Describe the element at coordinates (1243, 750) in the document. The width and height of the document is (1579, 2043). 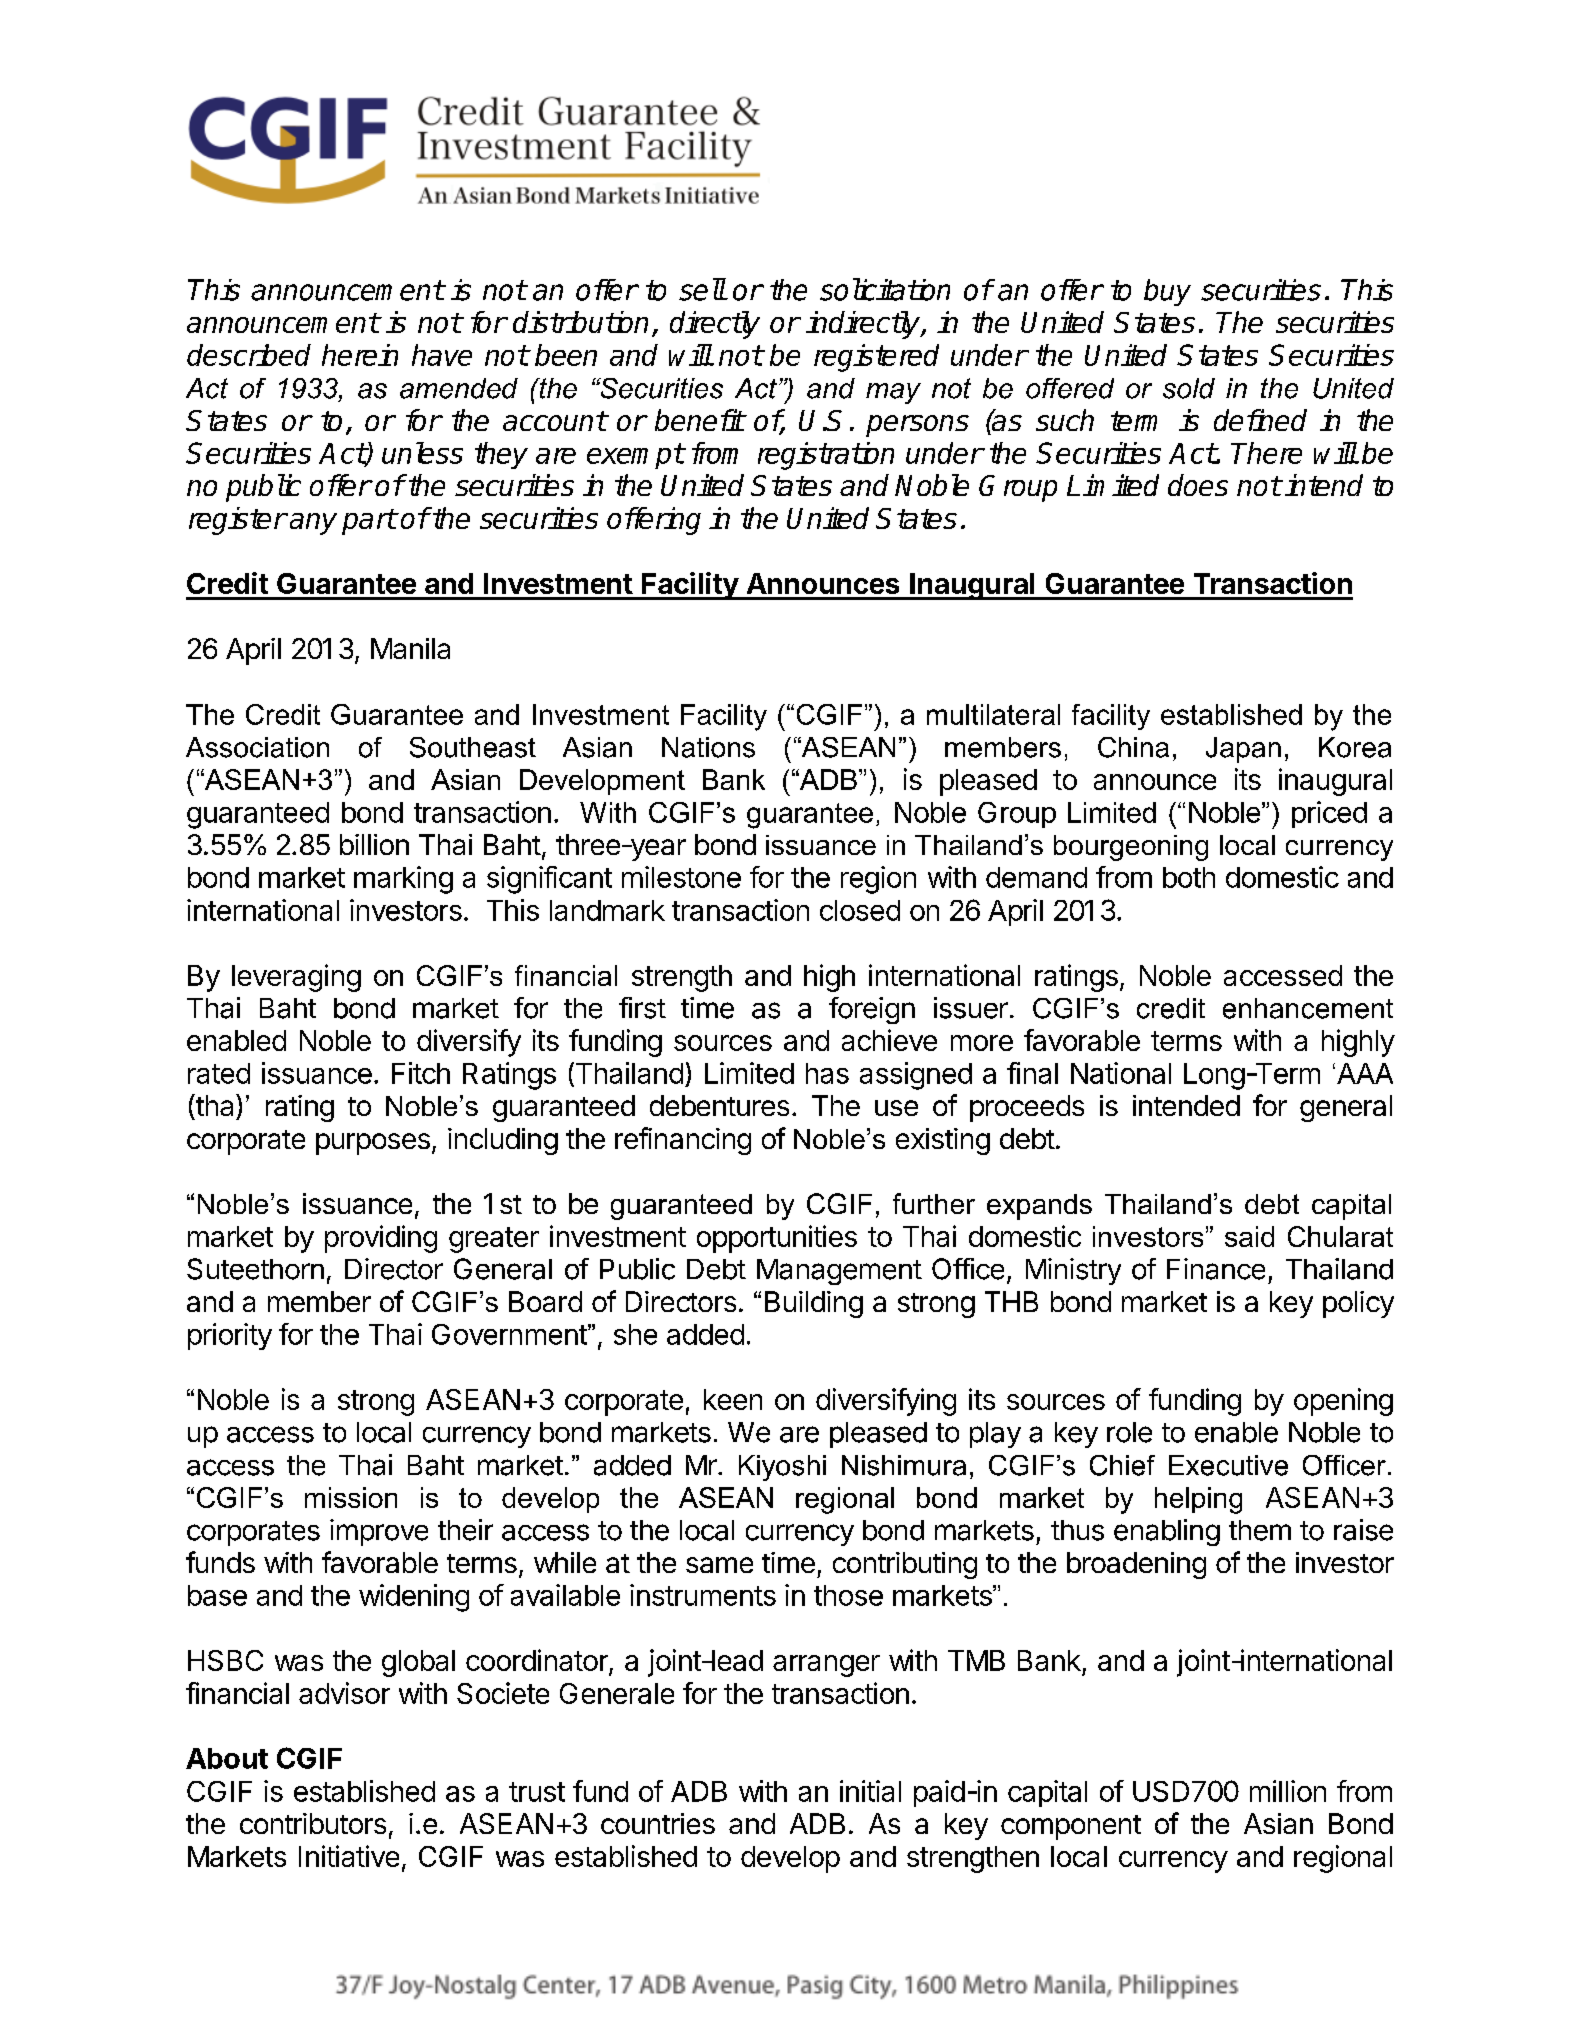
I see `Japan` at that location.
